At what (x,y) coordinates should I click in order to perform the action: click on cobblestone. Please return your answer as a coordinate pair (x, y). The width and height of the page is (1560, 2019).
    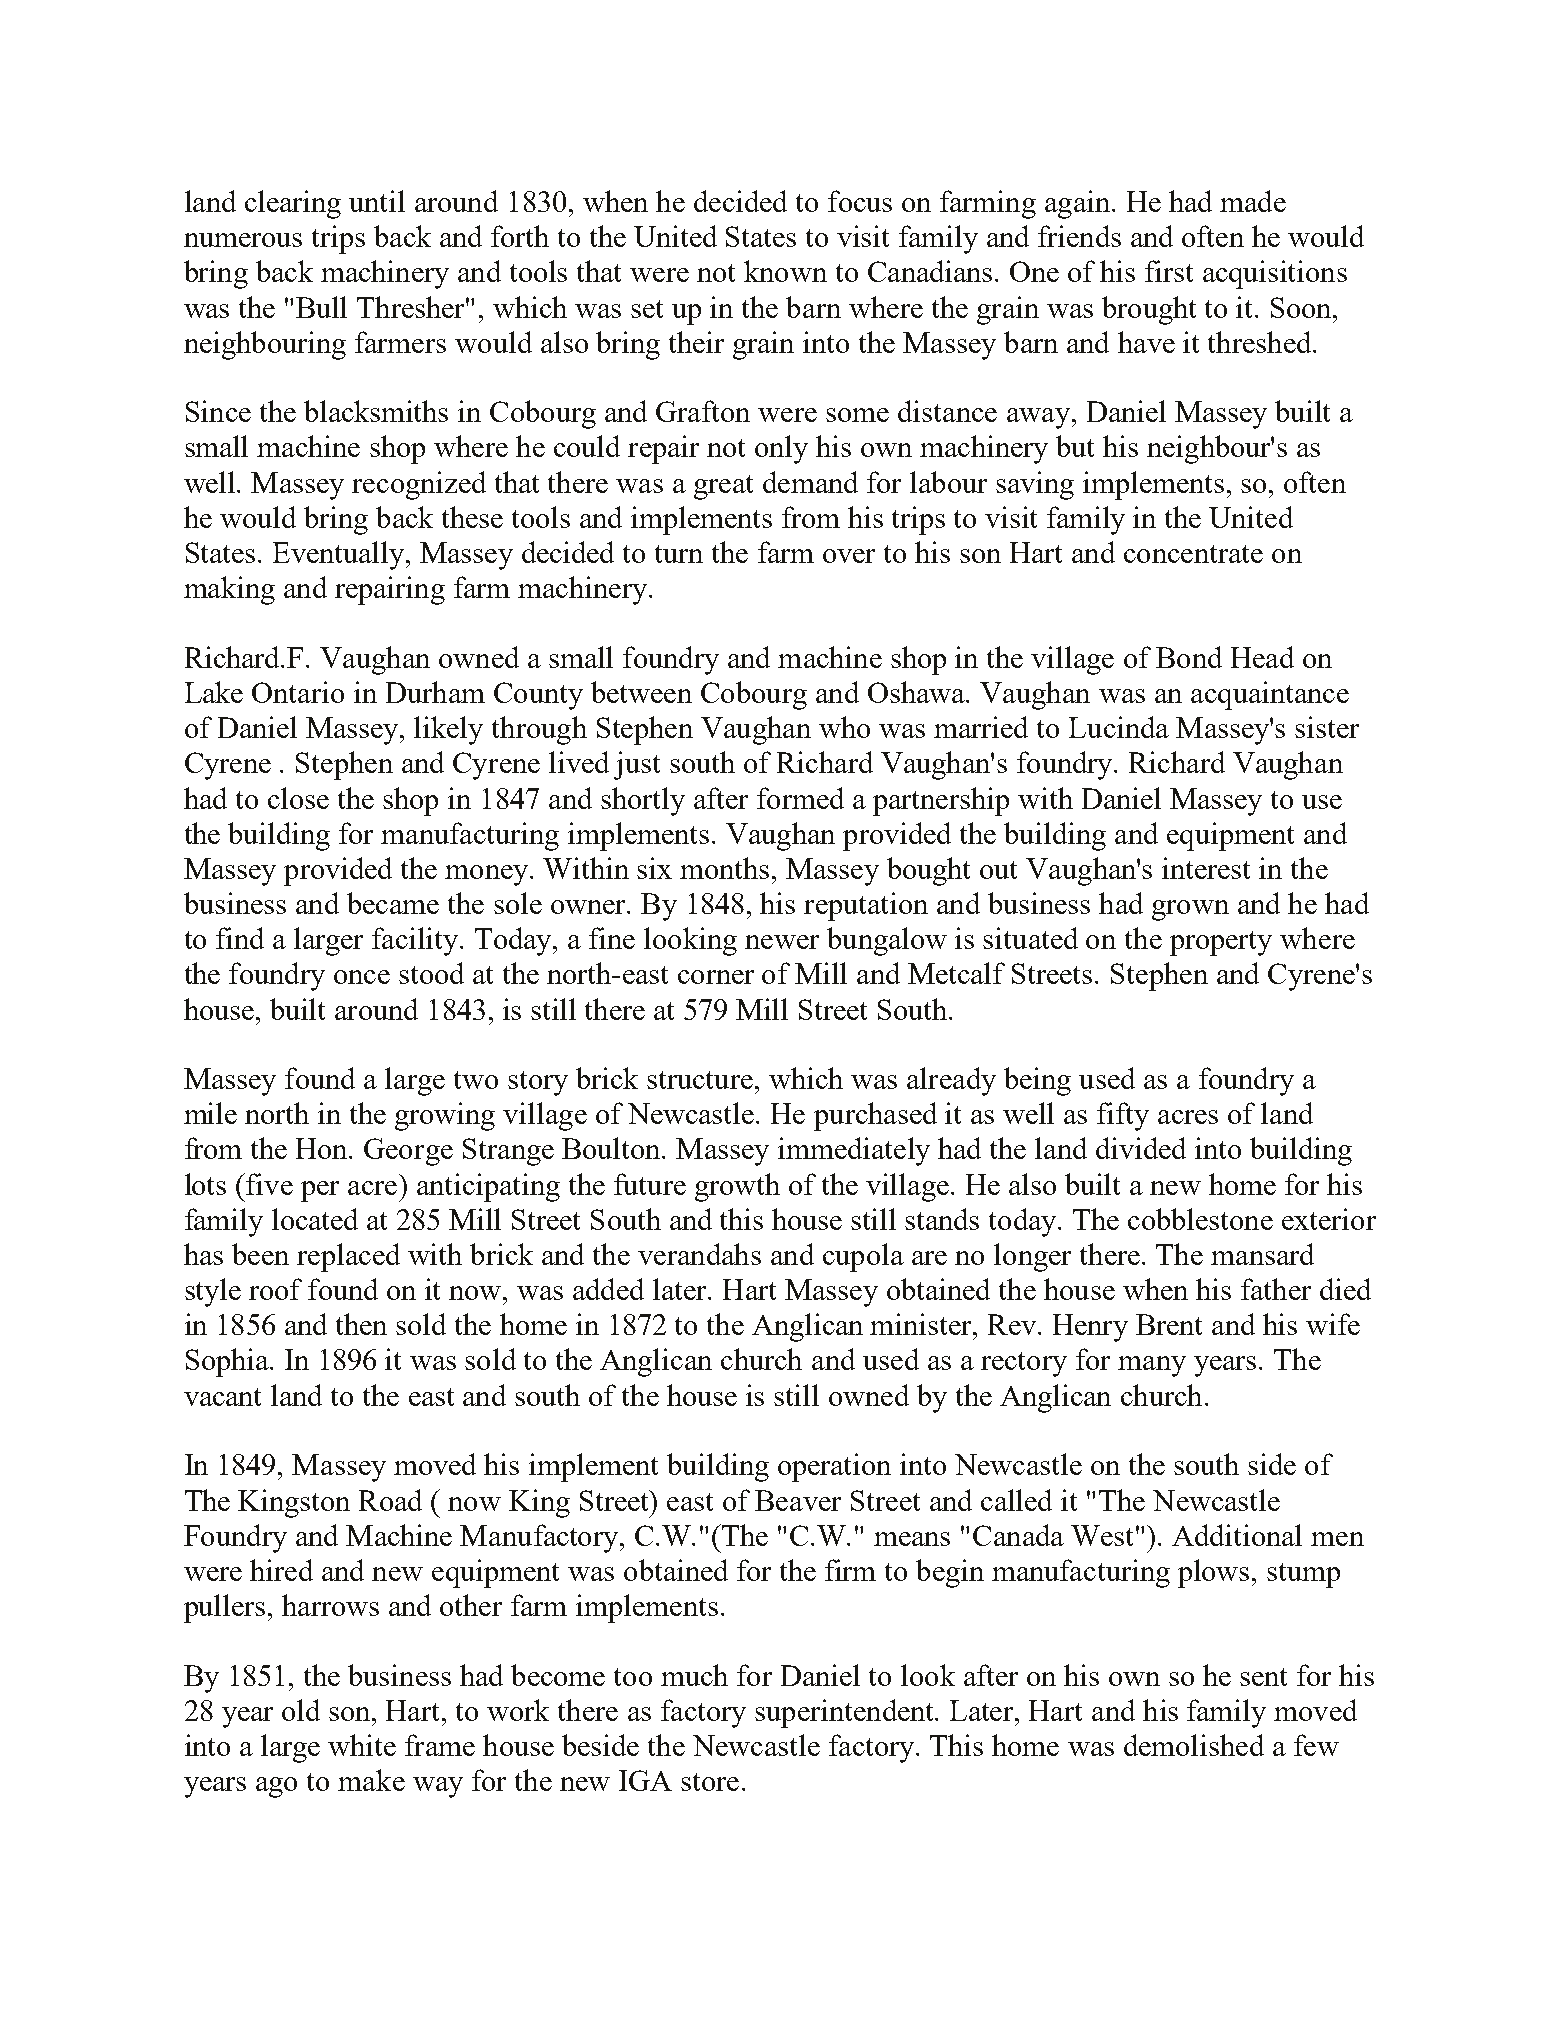
    Looking at the image, I should click on (1200, 1219).
